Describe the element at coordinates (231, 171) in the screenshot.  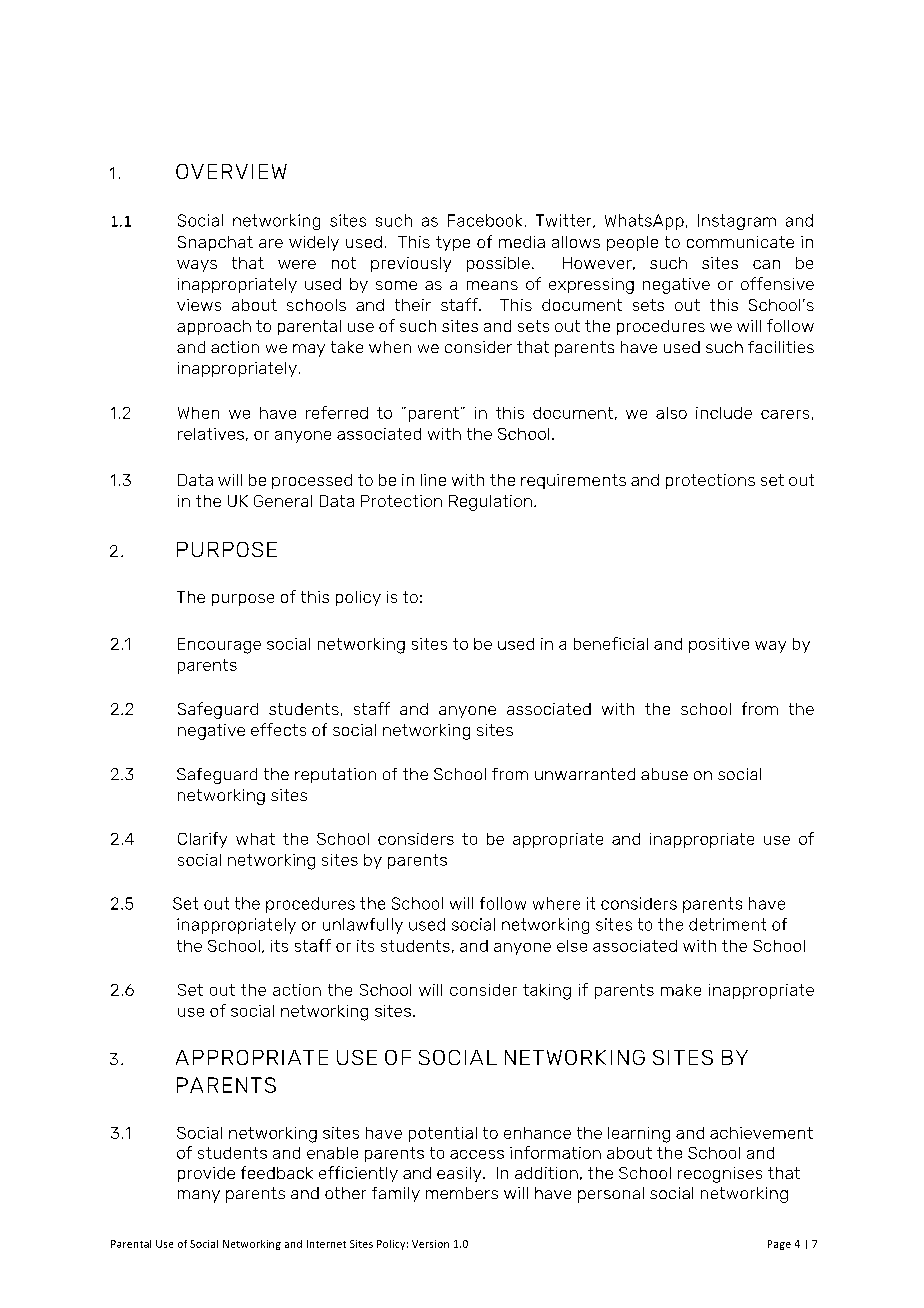
I see `OVERVIEW` at that location.
